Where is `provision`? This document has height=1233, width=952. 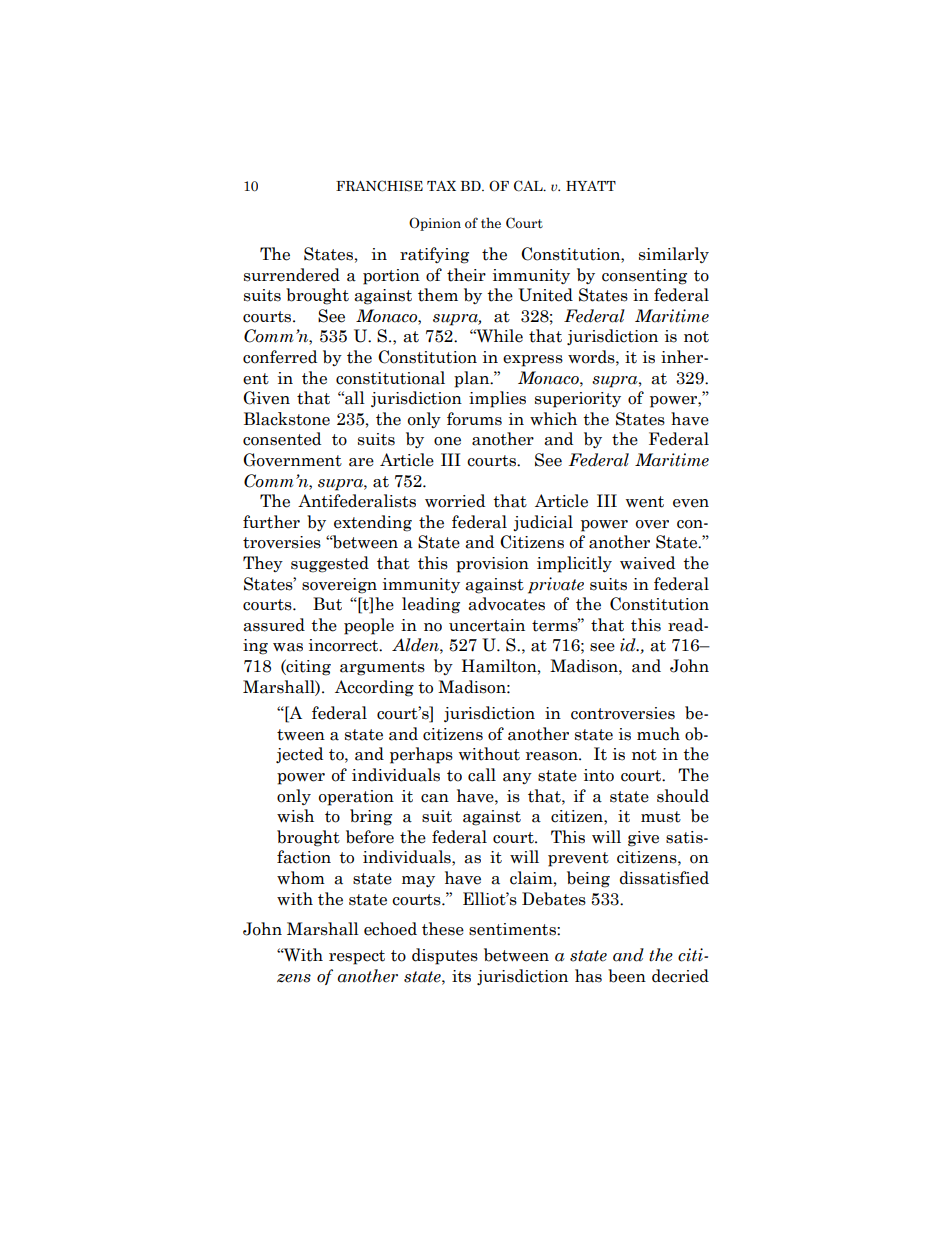 provision is located at coordinates (492, 565).
